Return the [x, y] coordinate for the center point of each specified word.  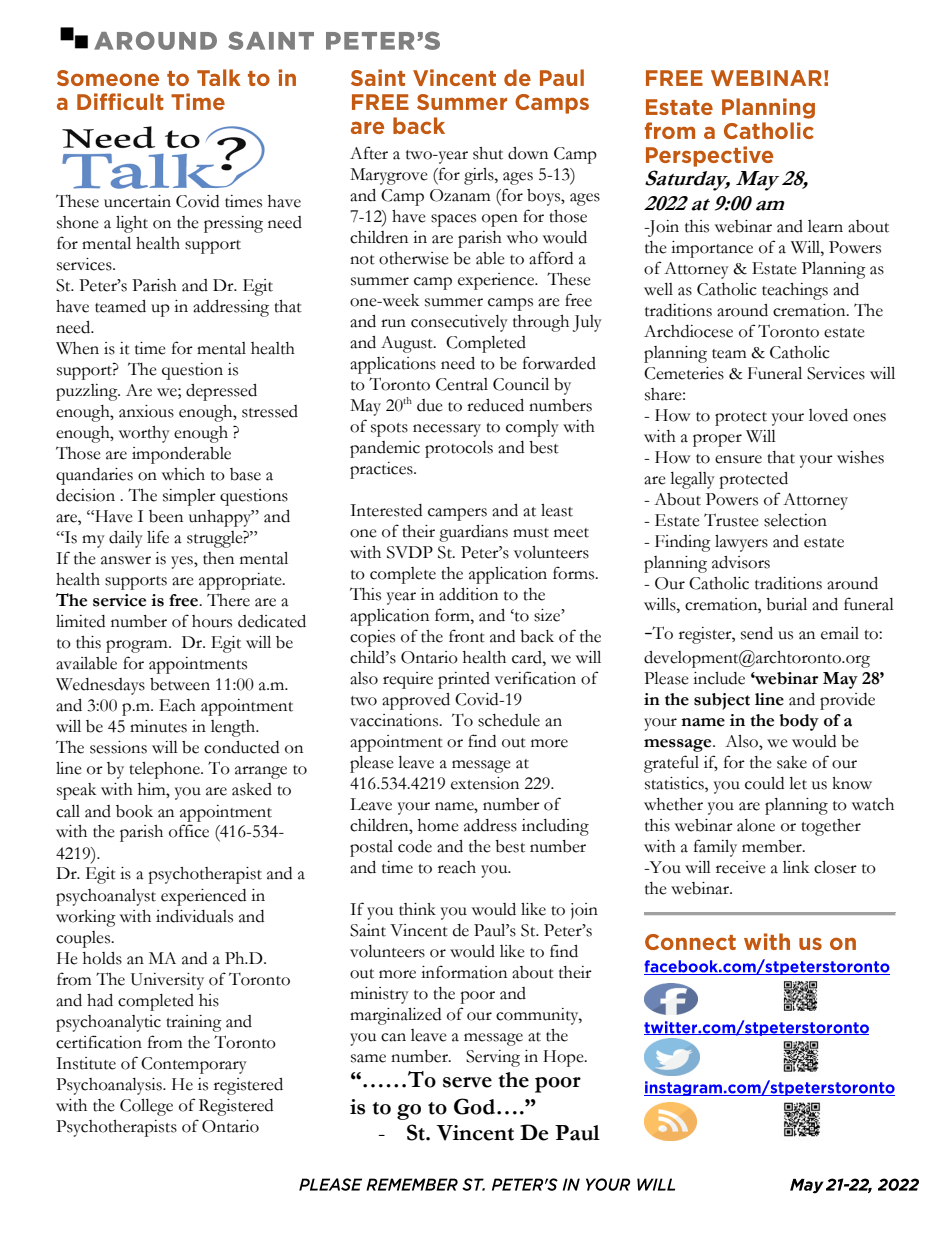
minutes [158, 726]
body [799, 722]
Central [462, 384]
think [417, 909]
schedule [509, 720]
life [158, 537]
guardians [473, 533]
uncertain [137, 201]
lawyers [741, 543]
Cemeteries [684, 373]
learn [825, 226]
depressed [221, 392]
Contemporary [194, 1065]
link [796, 867]
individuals [194, 916]
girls [480, 176]
